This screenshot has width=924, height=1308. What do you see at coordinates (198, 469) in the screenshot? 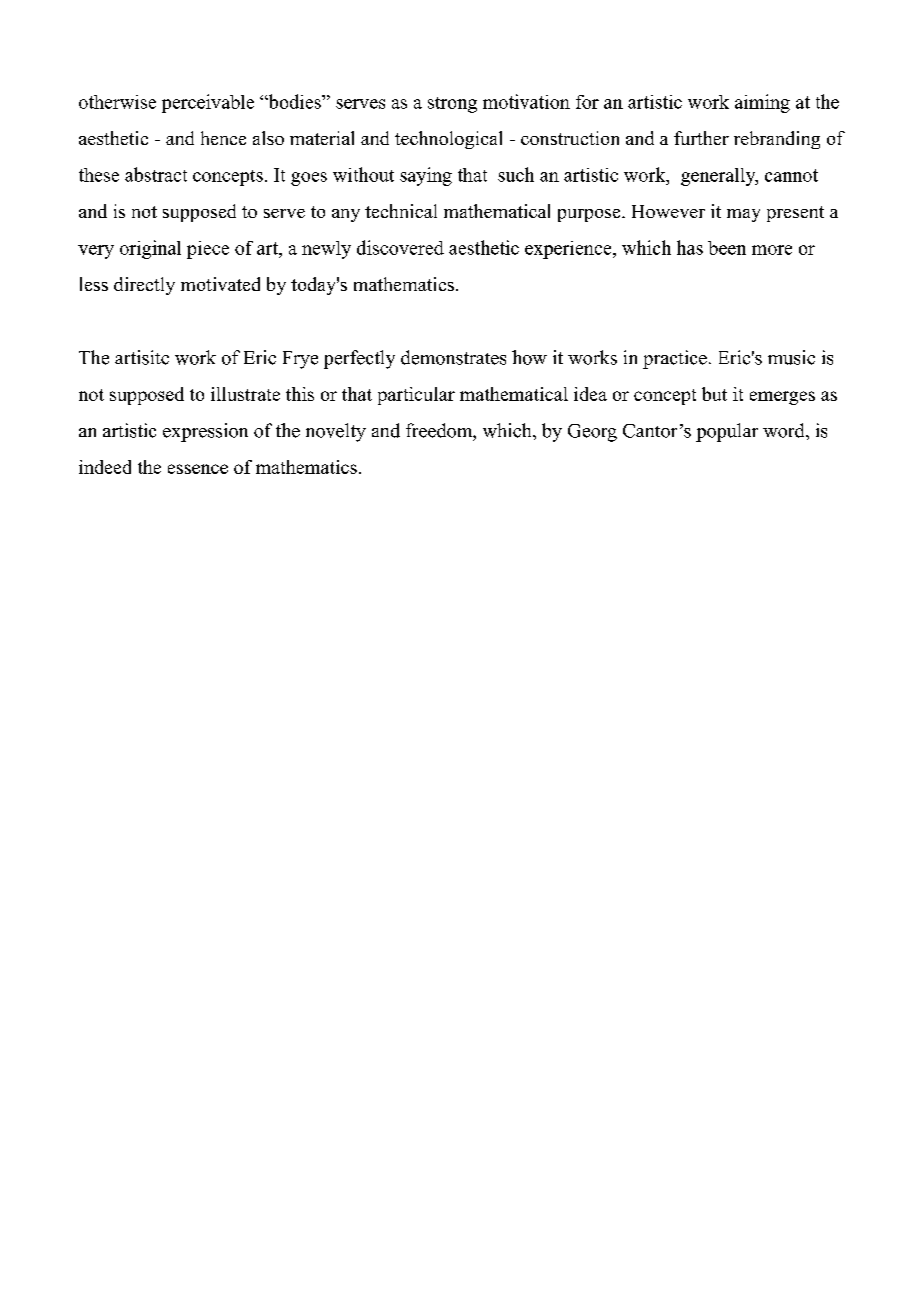
I see `essence` at bounding box center [198, 469].
